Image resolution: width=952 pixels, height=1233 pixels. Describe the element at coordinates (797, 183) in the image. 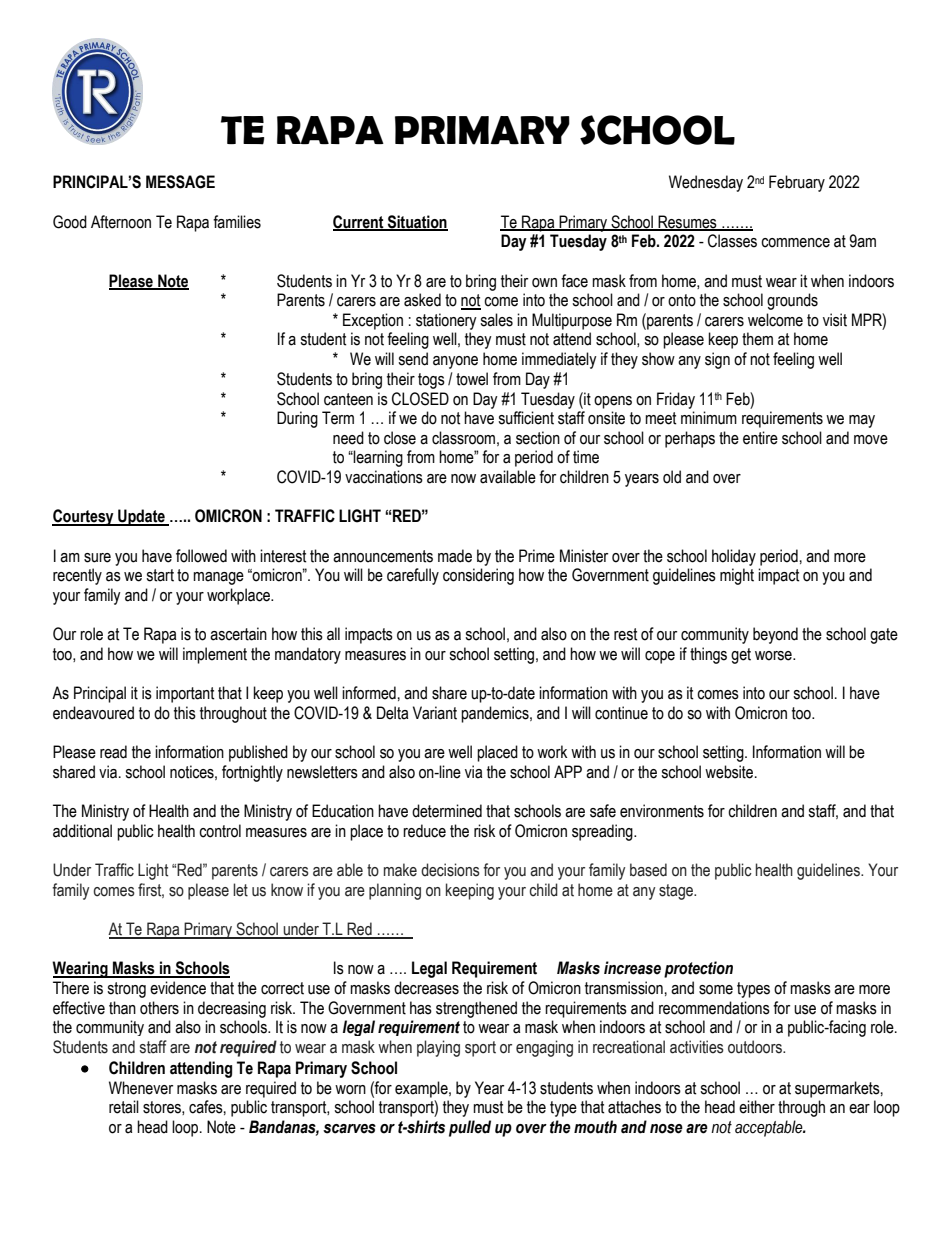

I see `February` at that location.
